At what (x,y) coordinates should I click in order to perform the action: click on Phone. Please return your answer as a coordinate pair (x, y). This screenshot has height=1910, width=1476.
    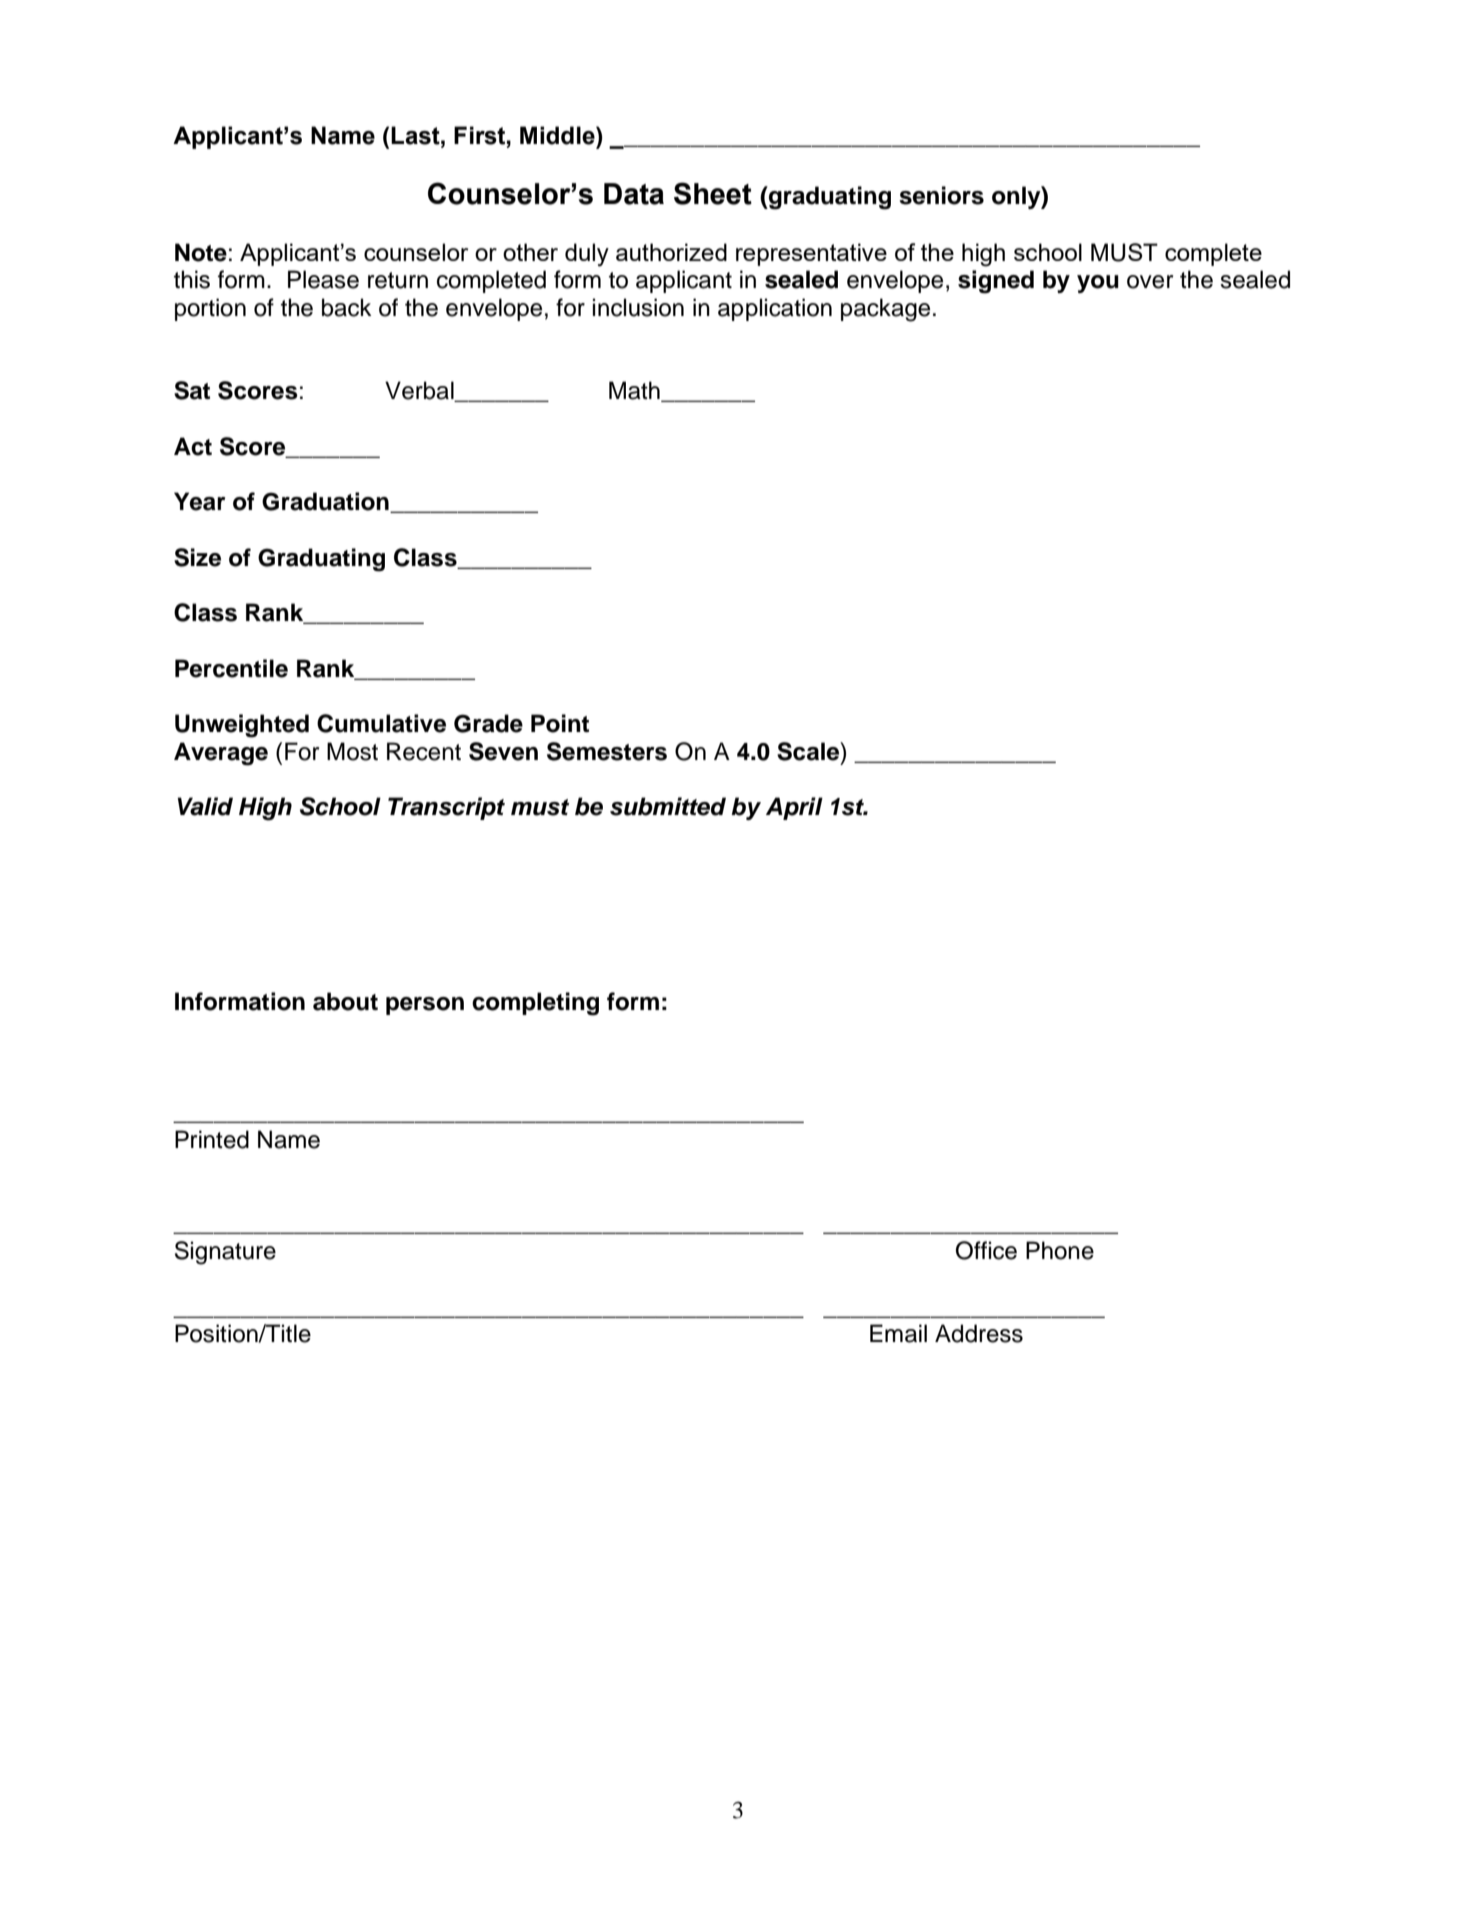
    Looking at the image, I should click on (1060, 1250).
